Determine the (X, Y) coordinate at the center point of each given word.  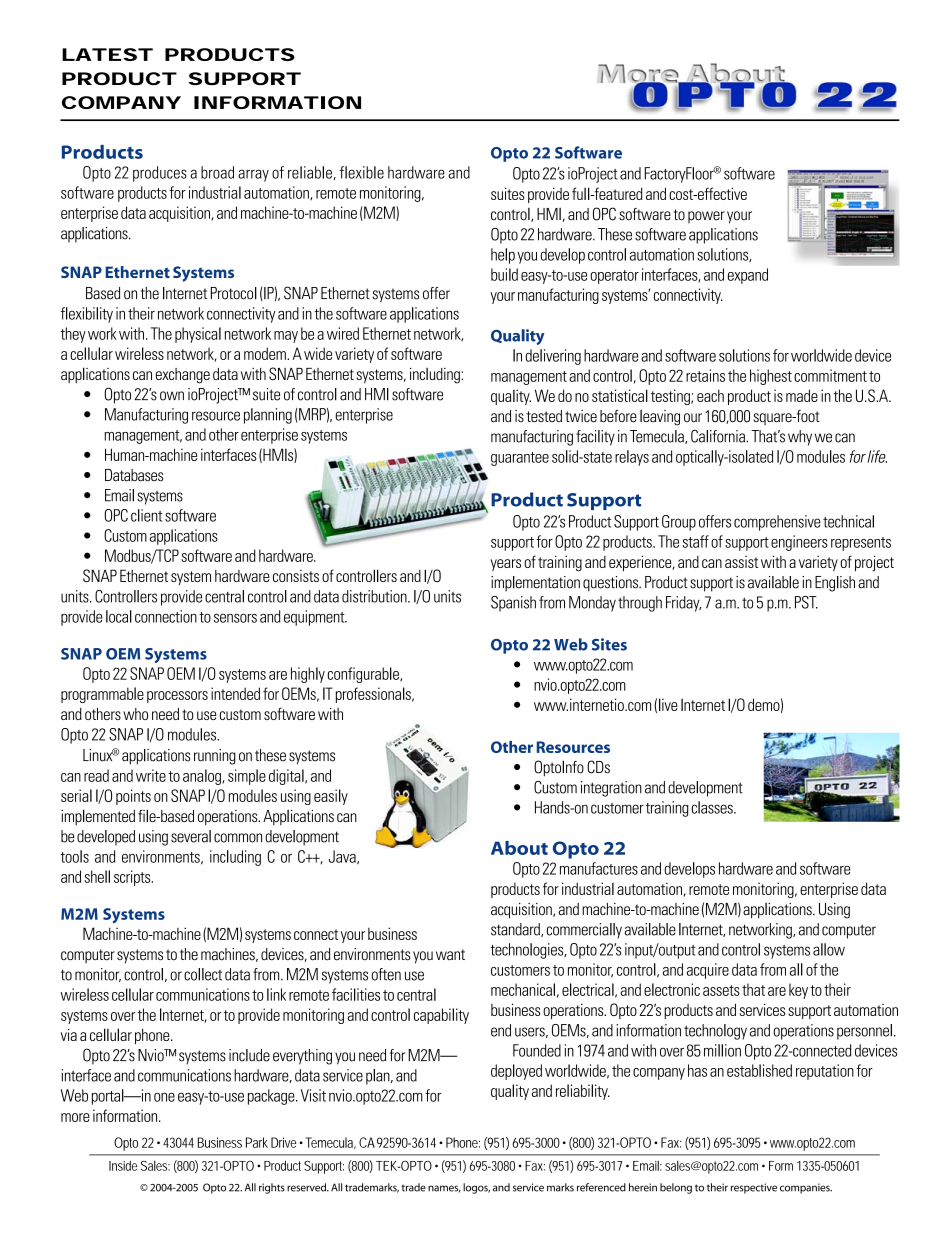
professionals (374, 695)
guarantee (520, 459)
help (503, 256)
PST (806, 602)
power (706, 217)
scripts (133, 878)
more (75, 1117)
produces (160, 174)
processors (177, 697)
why (800, 438)
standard (516, 930)
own (172, 396)
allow (829, 949)
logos (476, 1188)
